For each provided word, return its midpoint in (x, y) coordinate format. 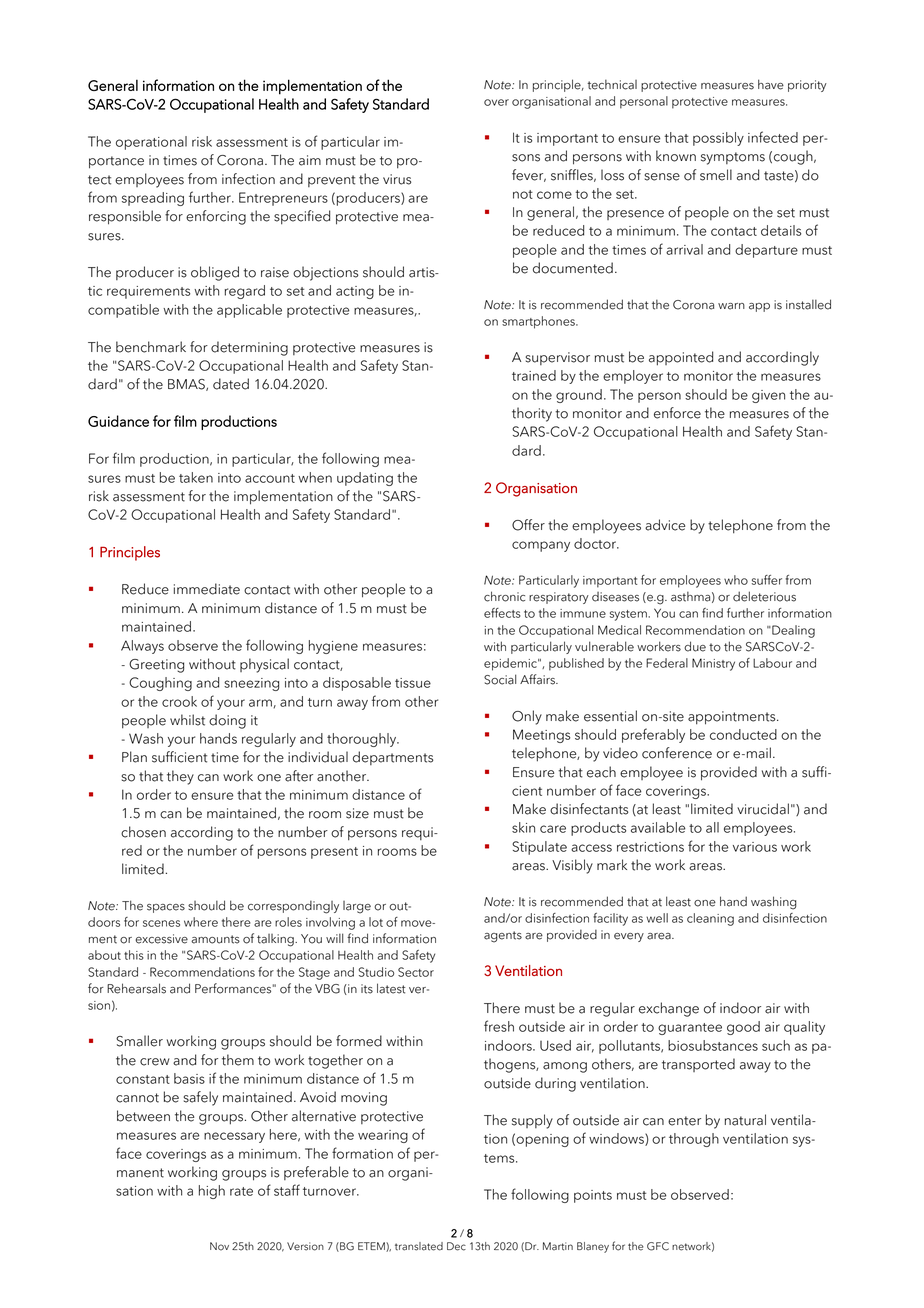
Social (500, 679)
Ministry (713, 664)
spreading (153, 199)
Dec (456, 1246)
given (768, 396)
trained (534, 375)
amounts (215, 939)
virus (397, 179)
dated (231, 384)
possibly (718, 139)
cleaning (710, 919)
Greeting (156, 666)
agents (503, 937)
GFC (658, 1246)
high (212, 1192)
